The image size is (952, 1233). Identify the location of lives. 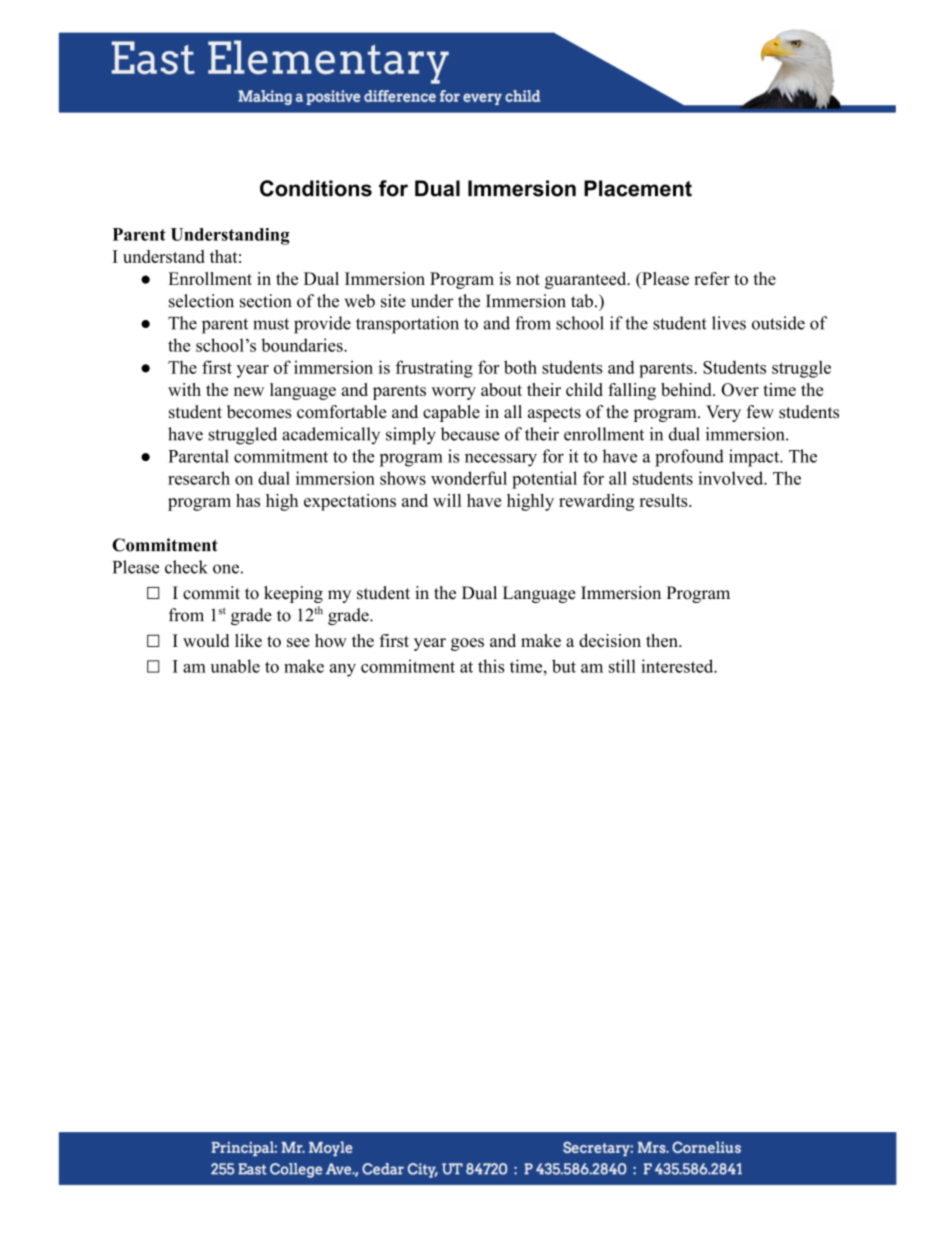
(729, 323).
